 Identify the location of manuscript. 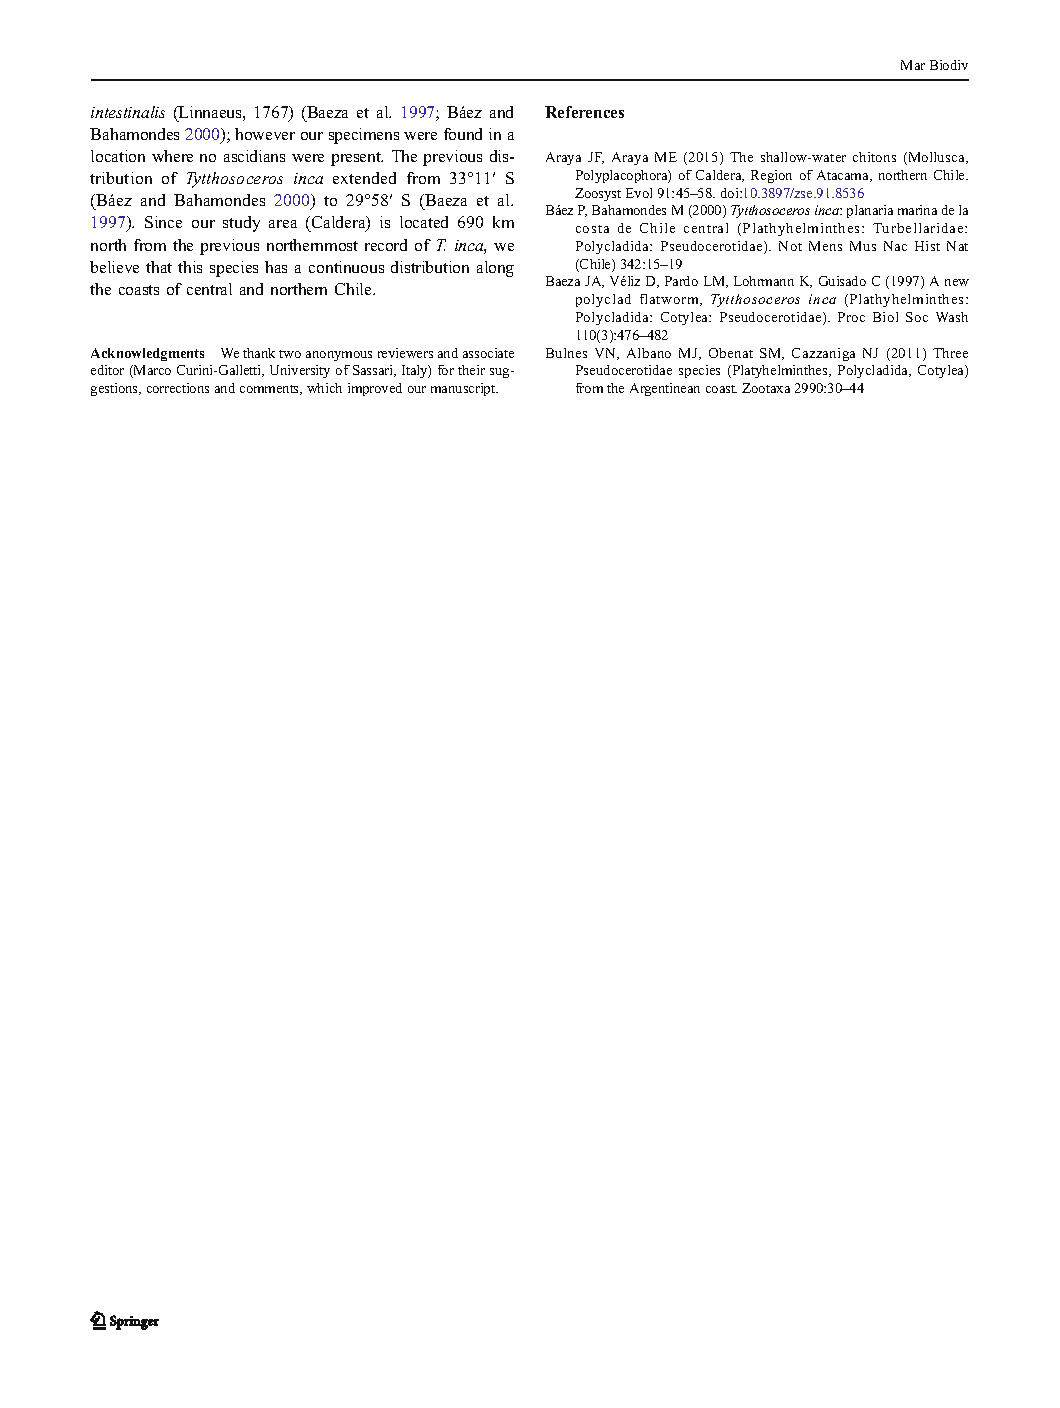
(464, 389).
